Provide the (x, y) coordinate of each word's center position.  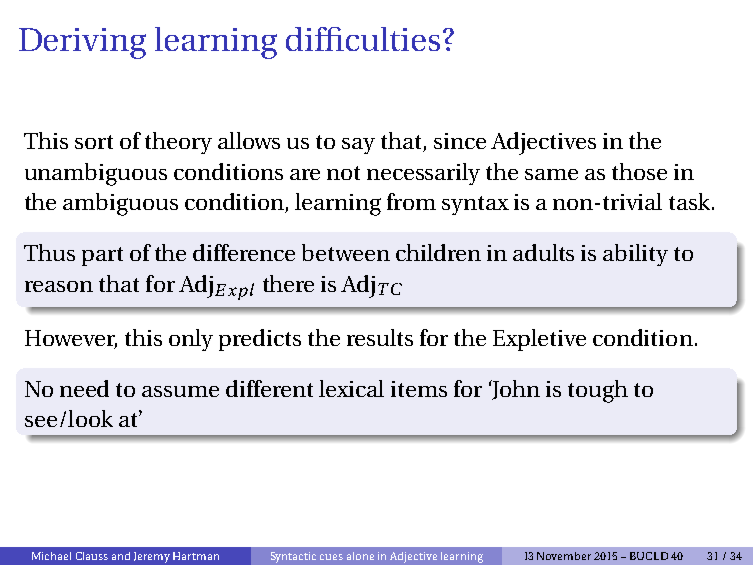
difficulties (363, 39)
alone (360, 556)
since (460, 141)
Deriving (82, 43)
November (564, 556)
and (121, 556)
